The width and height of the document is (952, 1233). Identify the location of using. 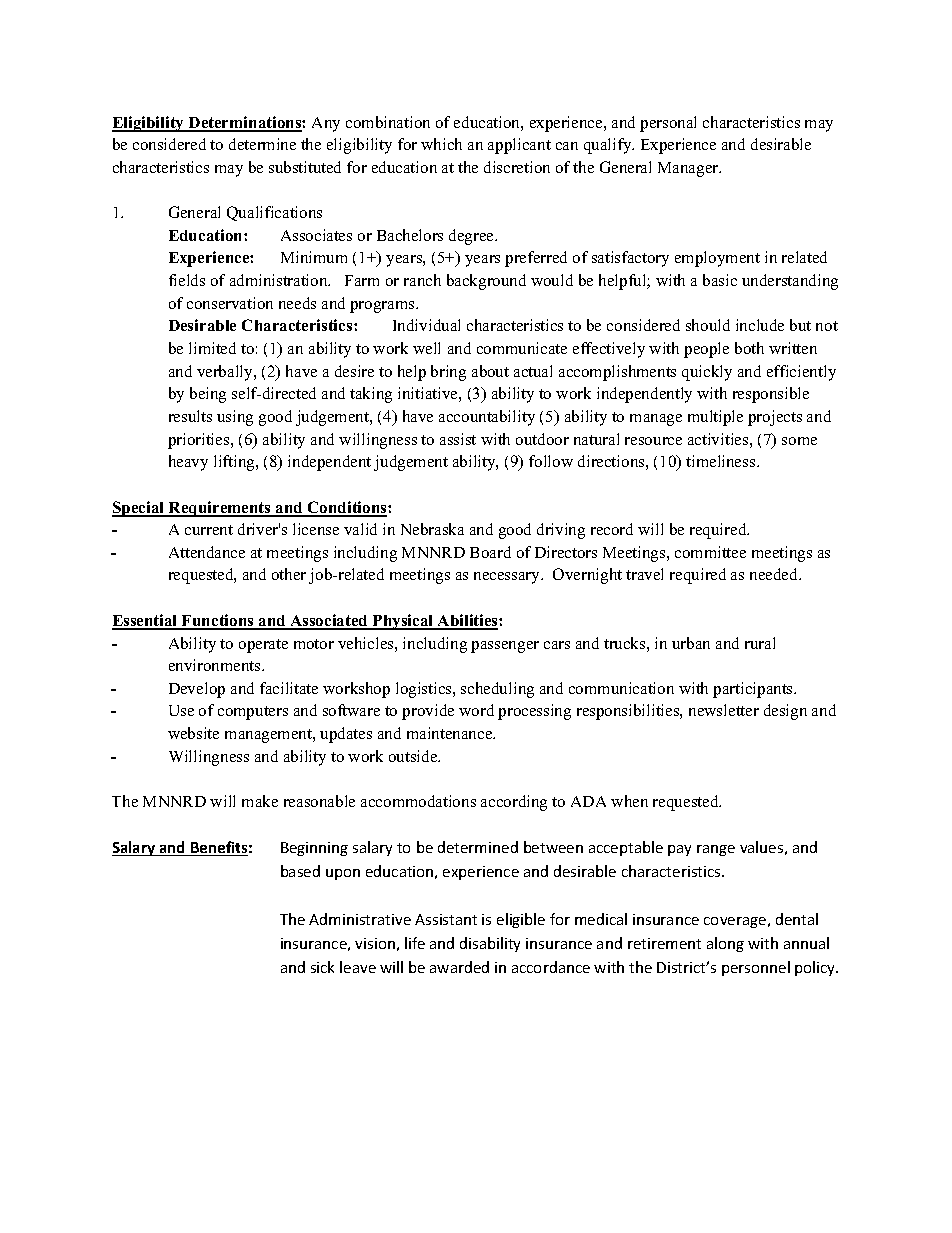
(235, 418).
